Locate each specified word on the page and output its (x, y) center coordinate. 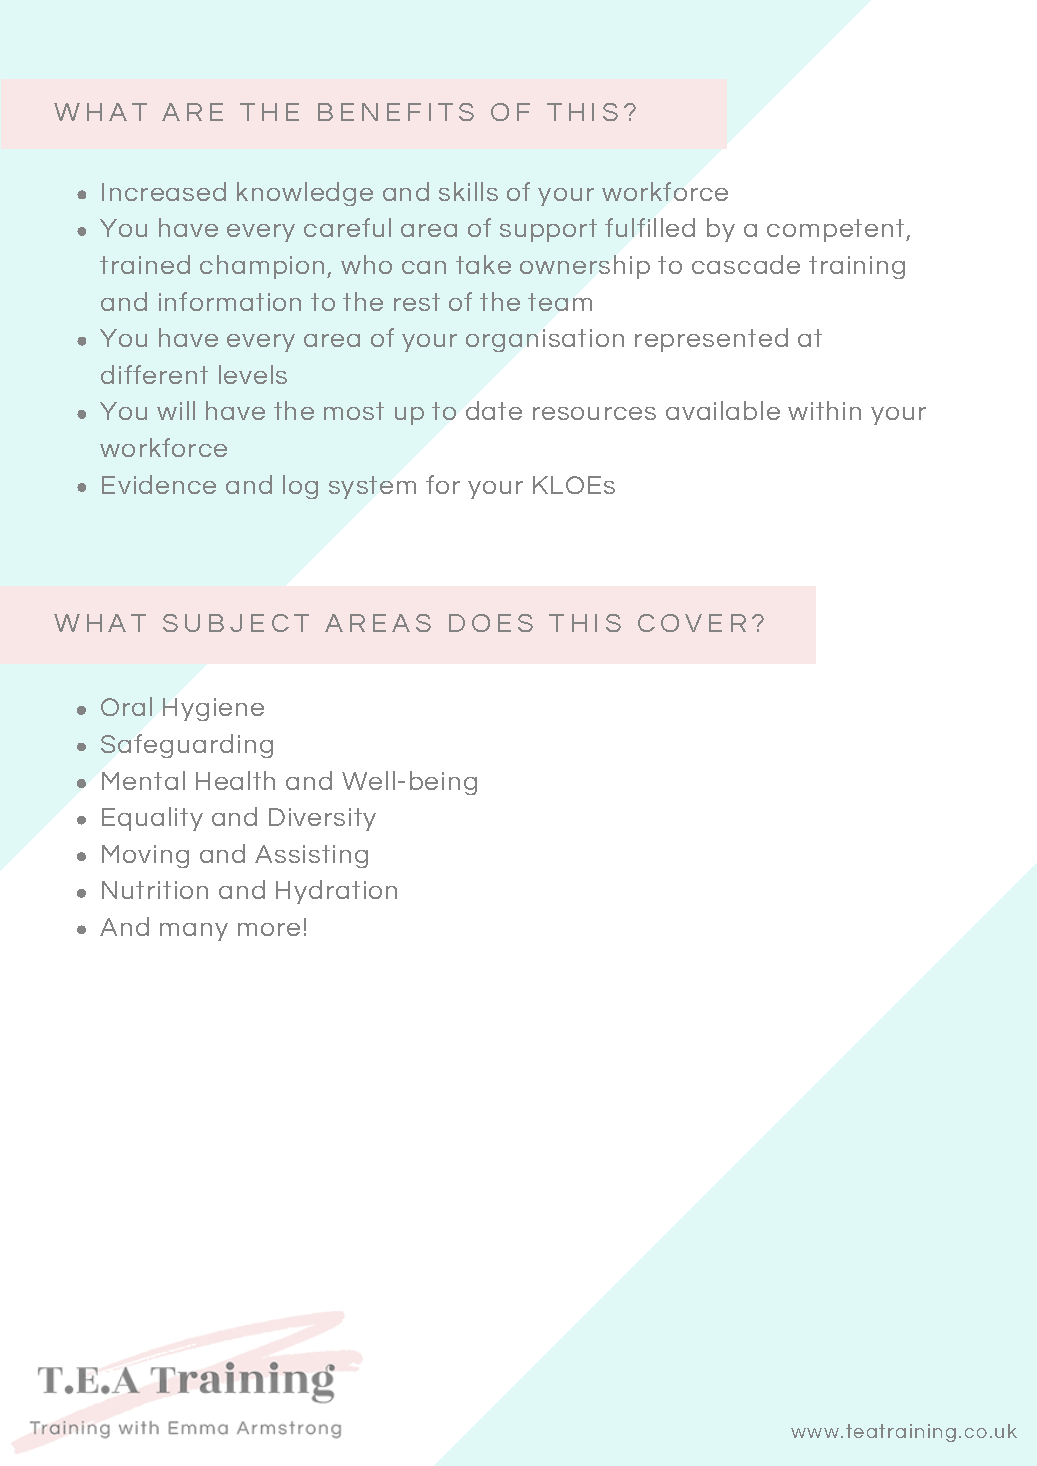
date (494, 410)
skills (468, 191)
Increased (164, 191)
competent (837, 230)
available (723, 410)
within (824, 410)
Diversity (322, 819)
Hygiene (213, 709)
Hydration (336, 892)
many (194, 932)
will (176, 410)
